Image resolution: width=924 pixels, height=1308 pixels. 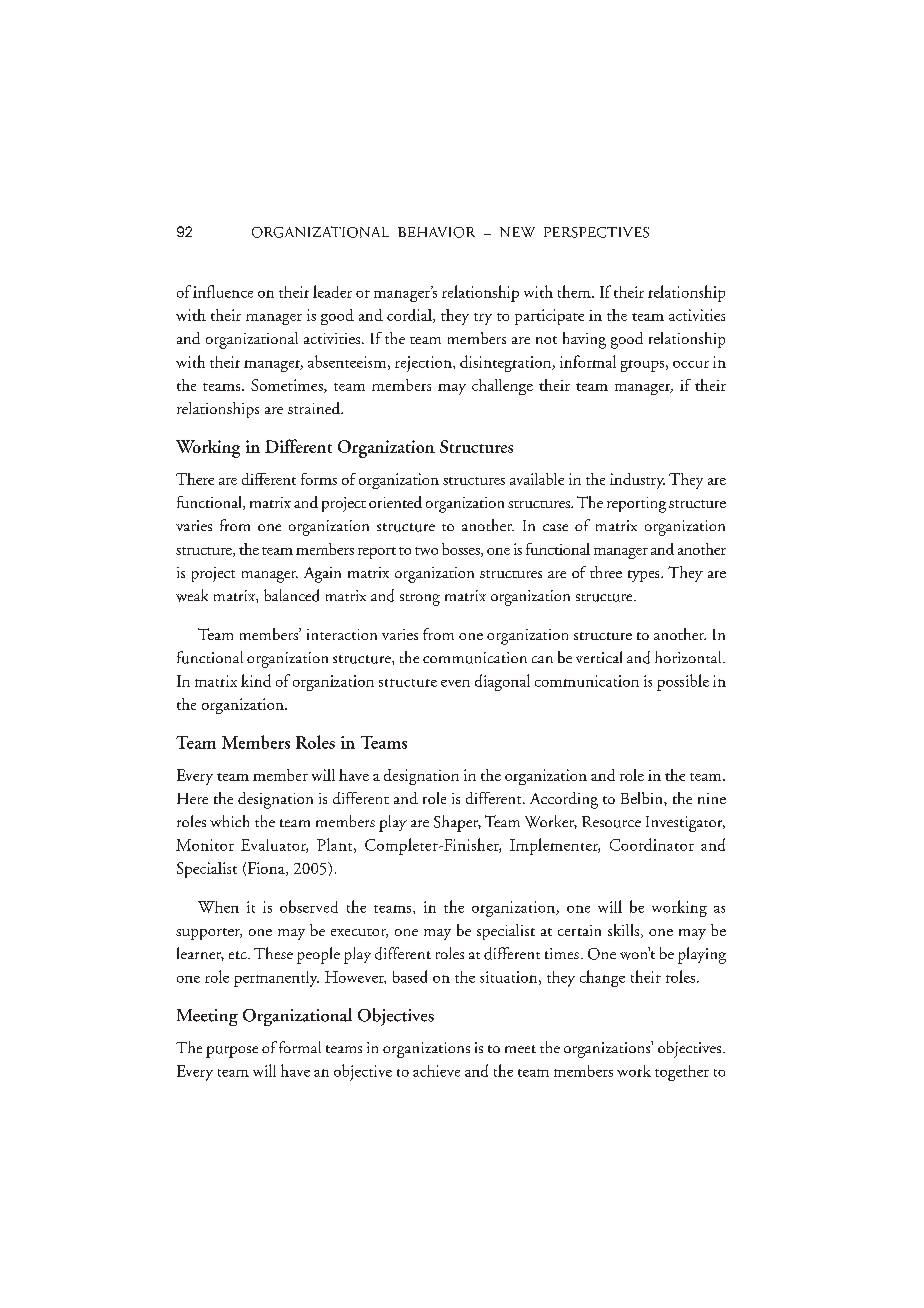 What do you see at coordinates (395, 502) in the page?
I see `oriented` at bounding box center [395, 502].
